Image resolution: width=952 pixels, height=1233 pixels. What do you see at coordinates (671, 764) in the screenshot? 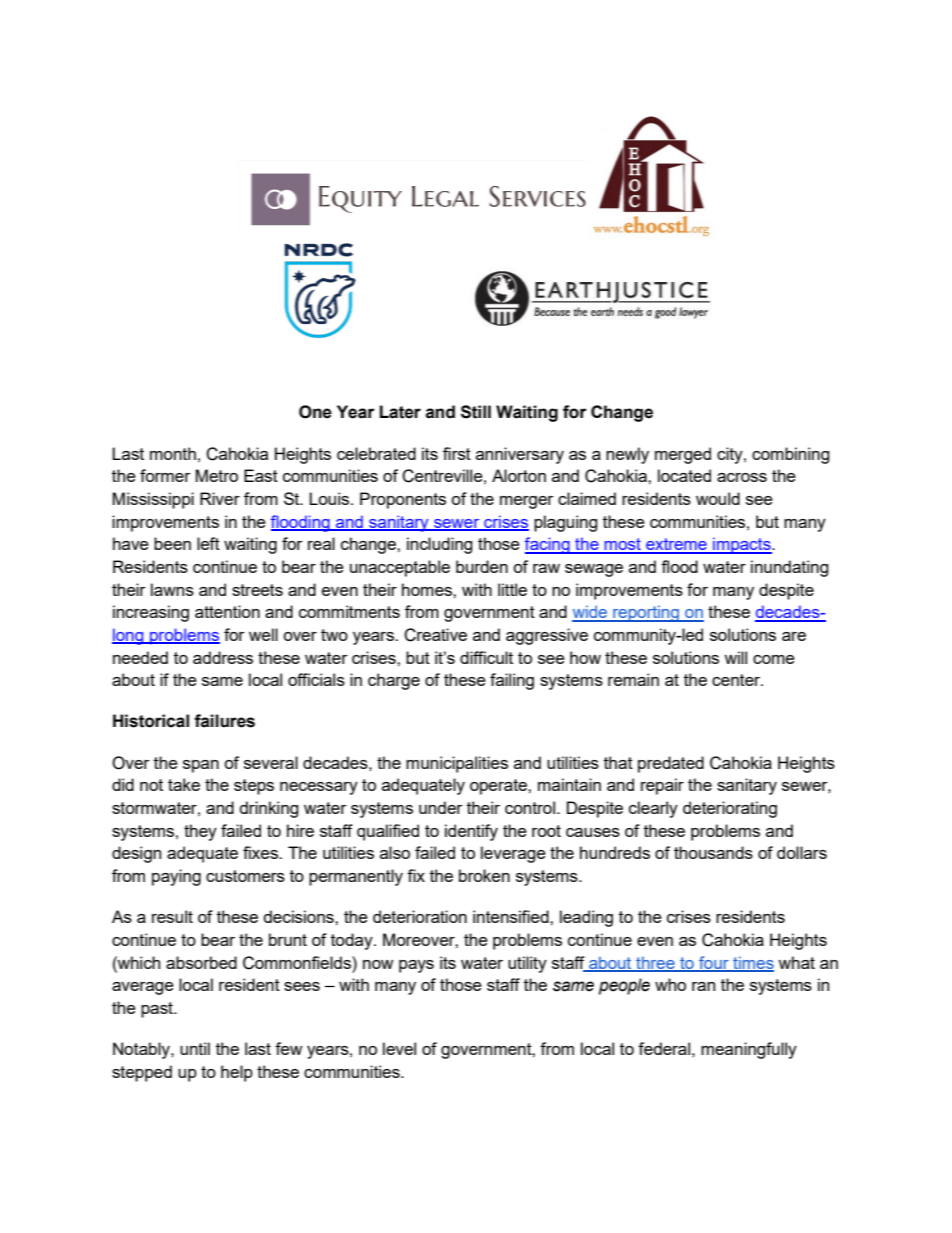
I see `predated` at bounding box center [671, 764].
